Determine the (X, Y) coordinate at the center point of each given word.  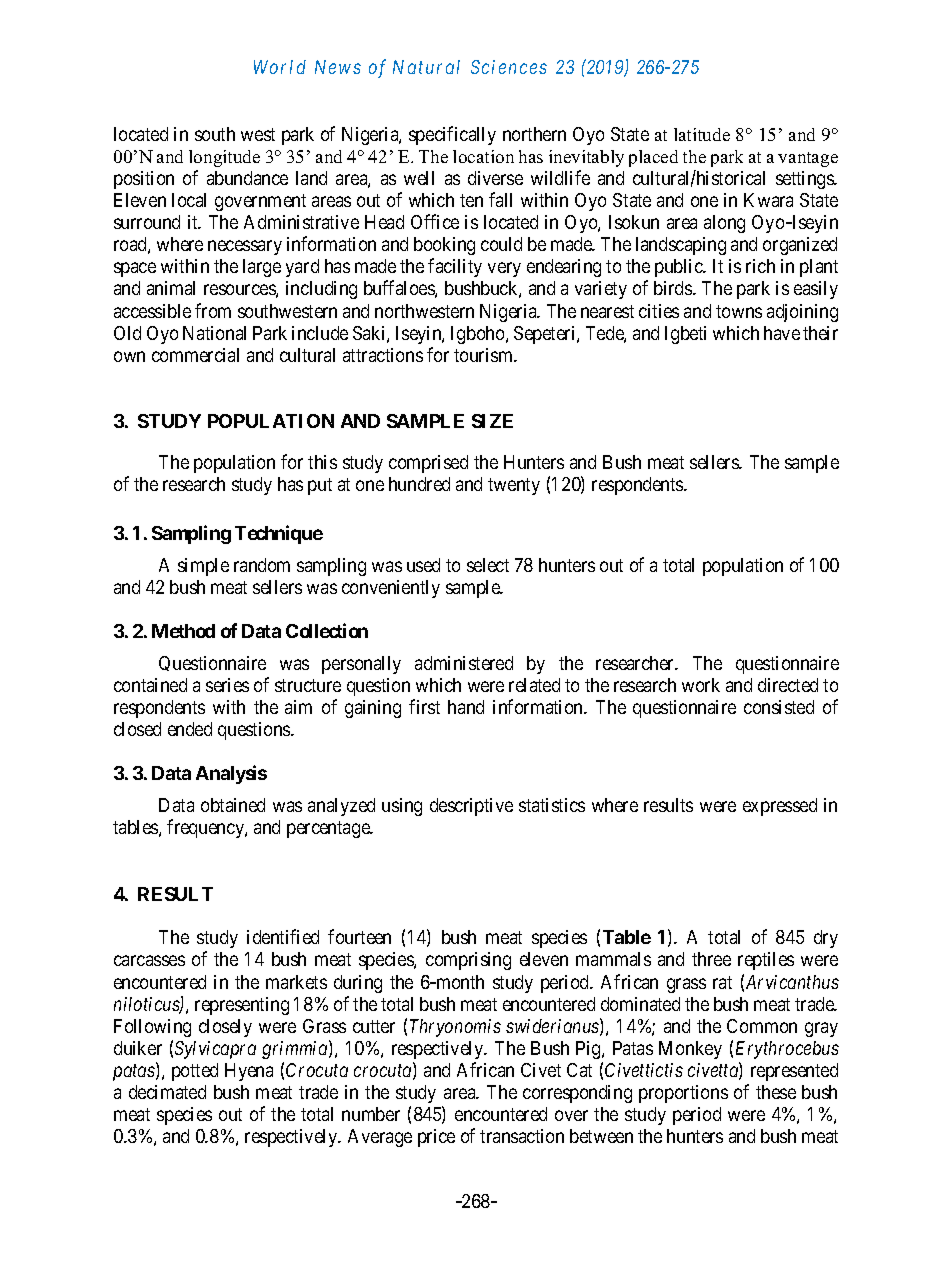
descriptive (471, 807)
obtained (233, 805)
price (436, 1138)
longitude (224, 158)
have (782, 333)
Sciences (509, 67)
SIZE (492, 421)
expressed (780, 807)
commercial (195, 355)
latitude (702, 134)
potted (195, 1072)
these (776, 1092)
